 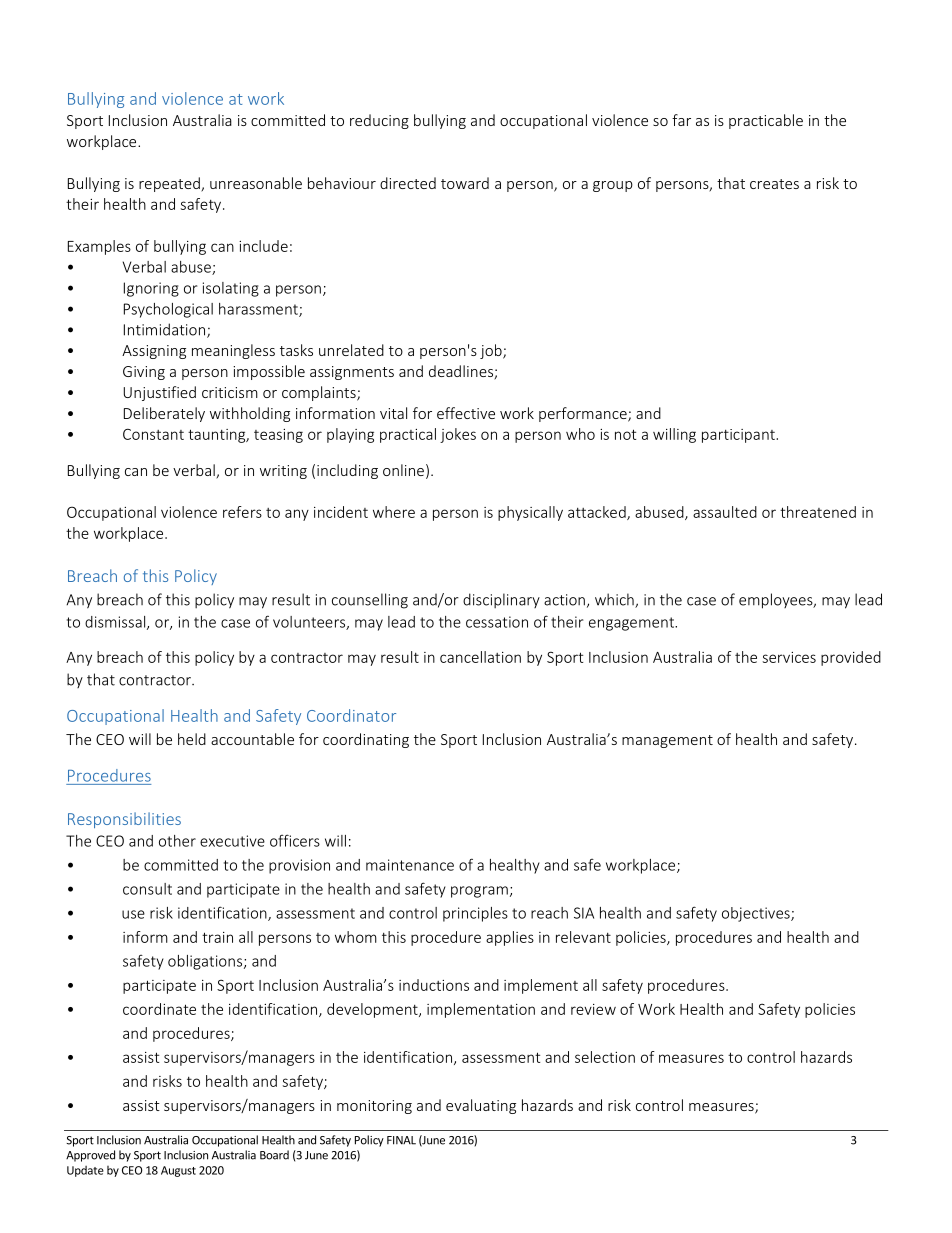 What do you see at coordinates (725, 512) in the image?
I see `assaulted` at bounding box center [725, 512].
